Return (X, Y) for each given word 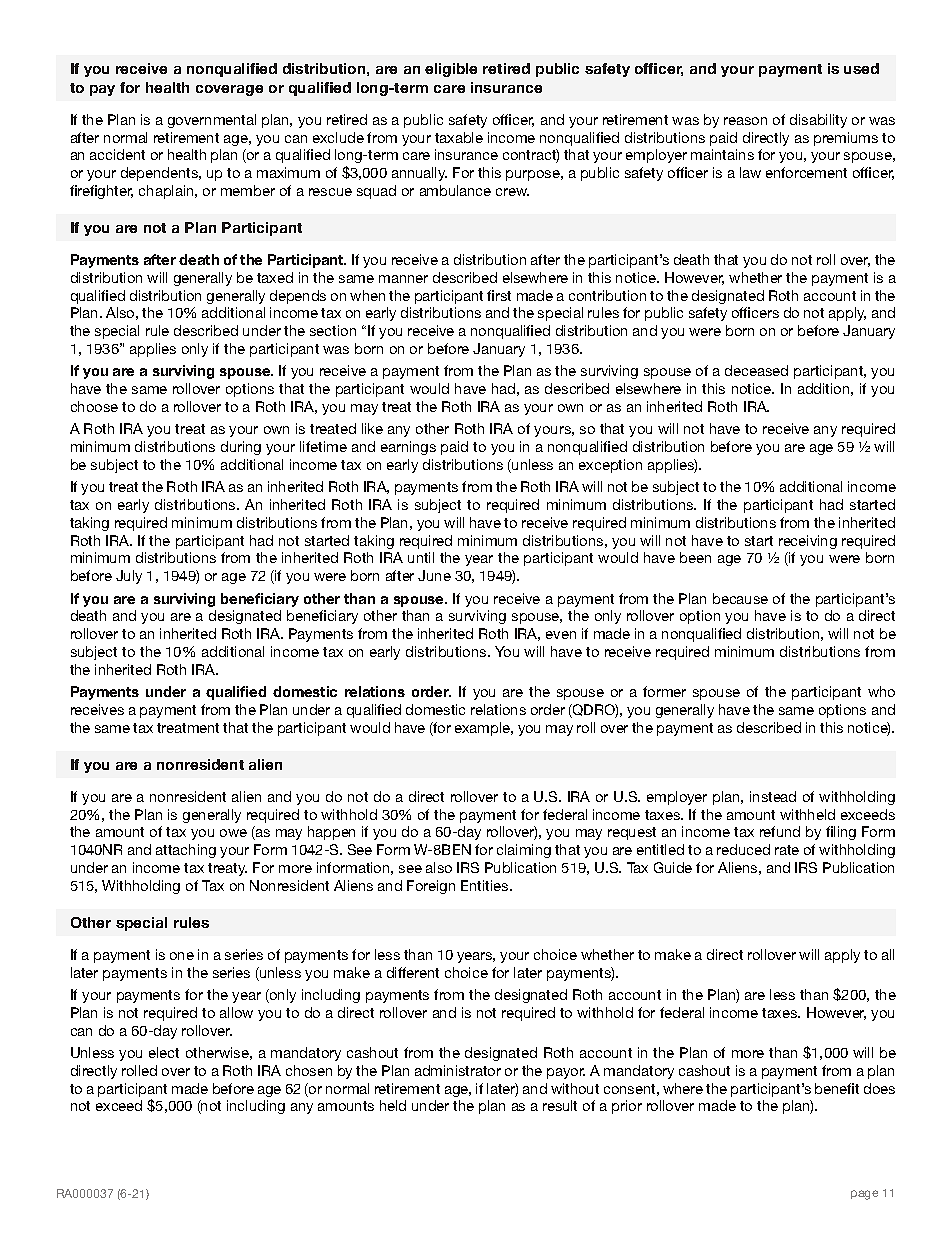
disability (818, 121)
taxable (459, 137)
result (560, 1105)
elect (164, 1052)
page (864, 1195)
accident (117, 154)
